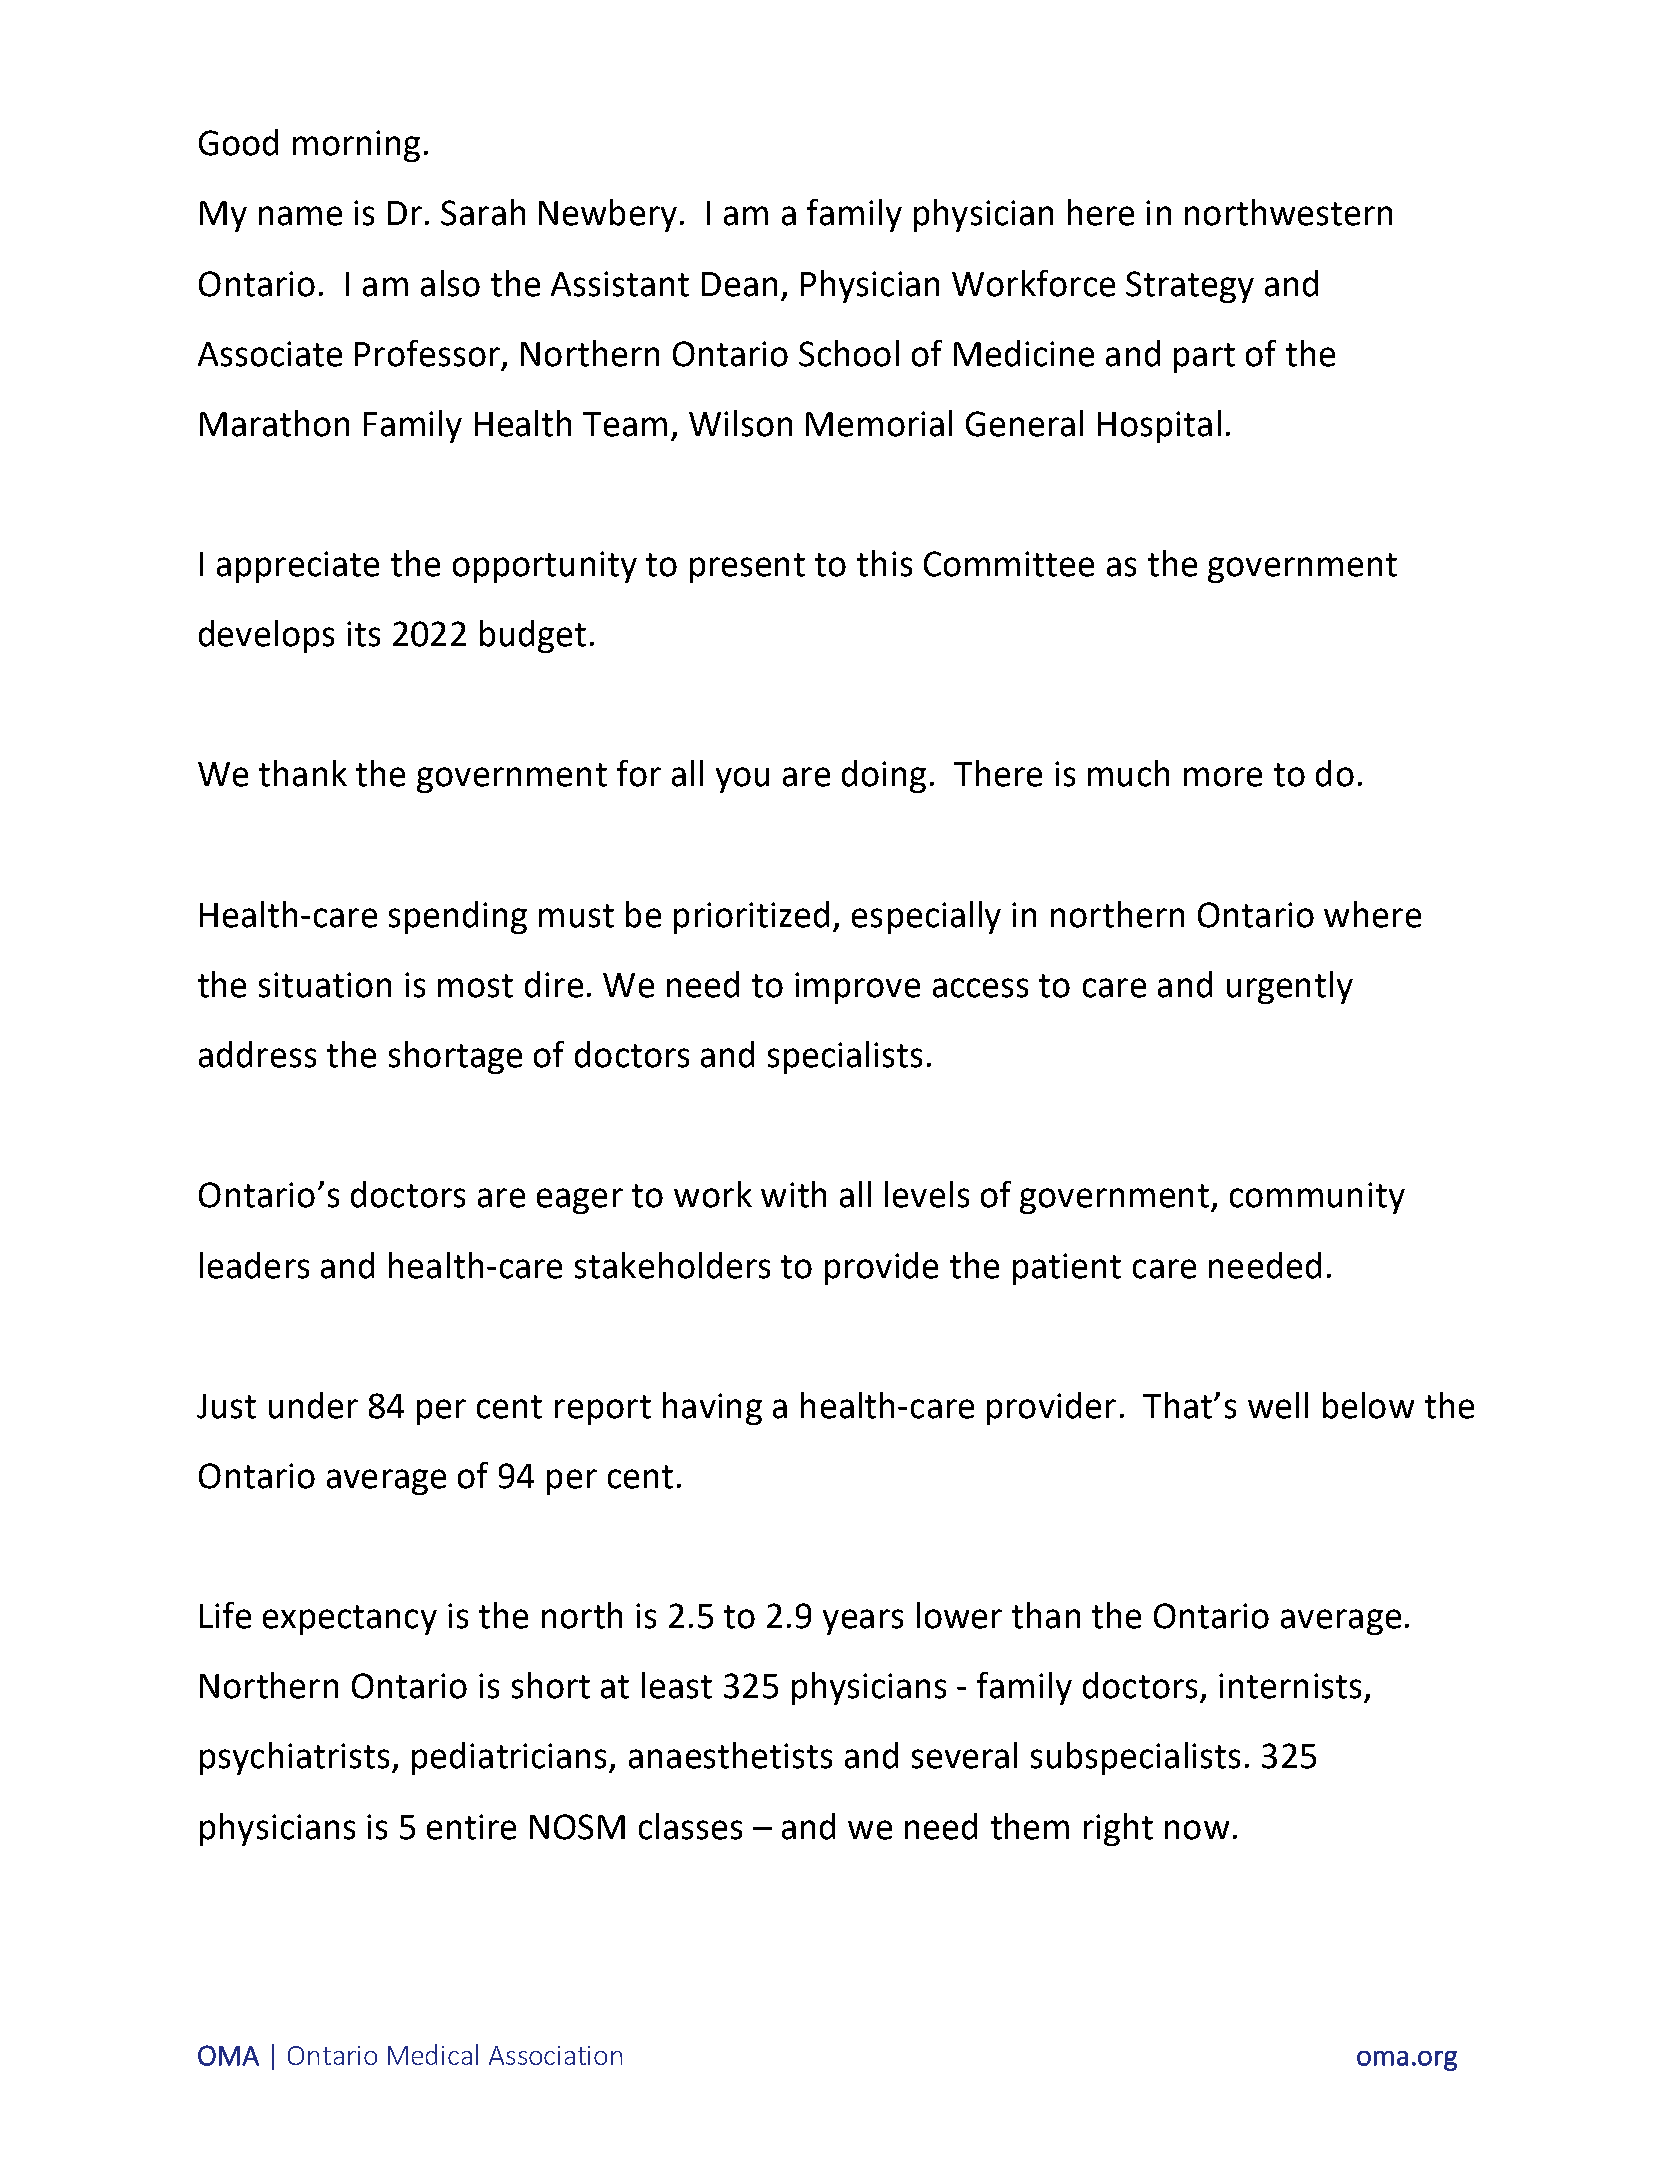  Describe the element at coordinates (356, 146) in the document. I see `morning` at that location.
